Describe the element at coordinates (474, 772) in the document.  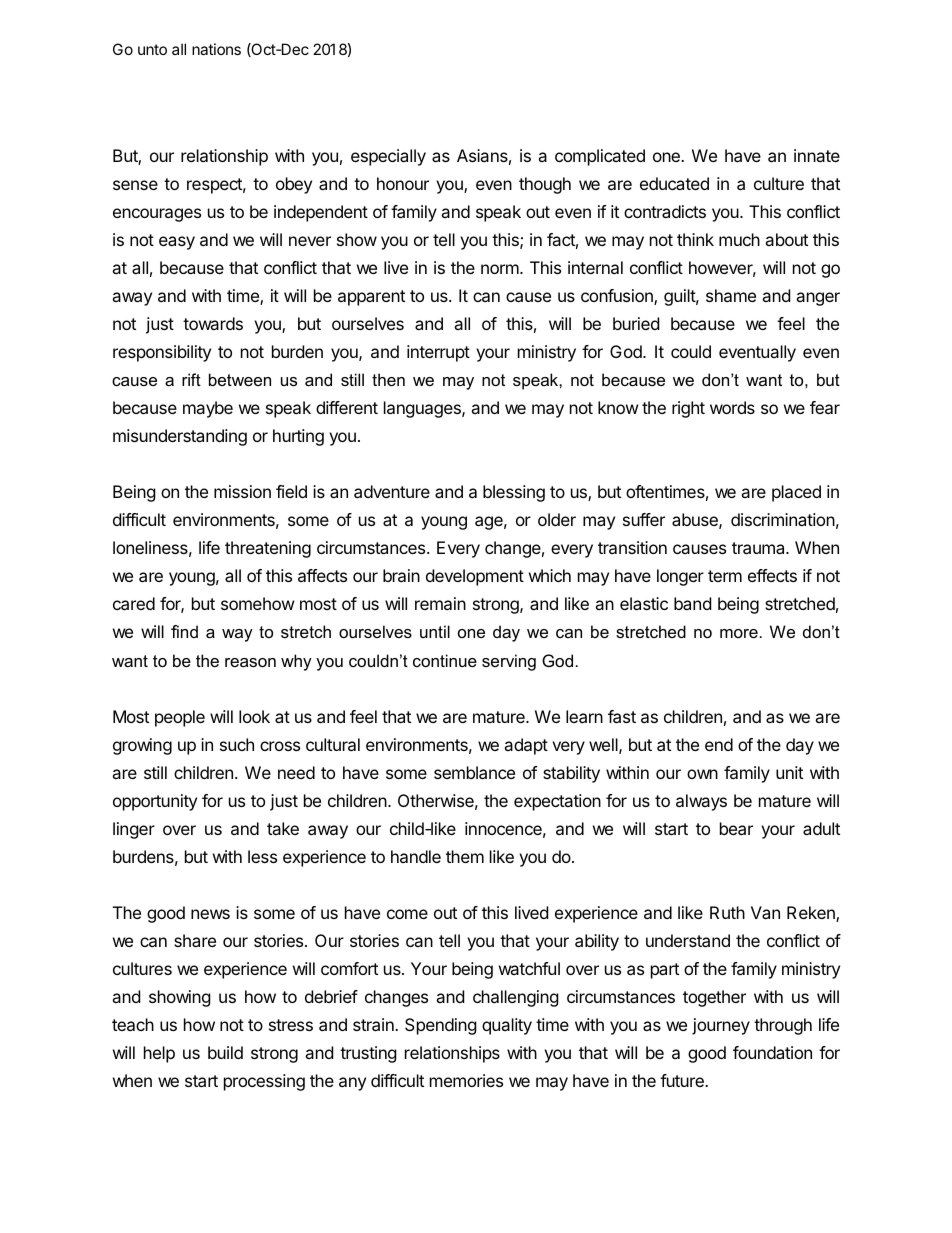
I see `semblance` at that location.
